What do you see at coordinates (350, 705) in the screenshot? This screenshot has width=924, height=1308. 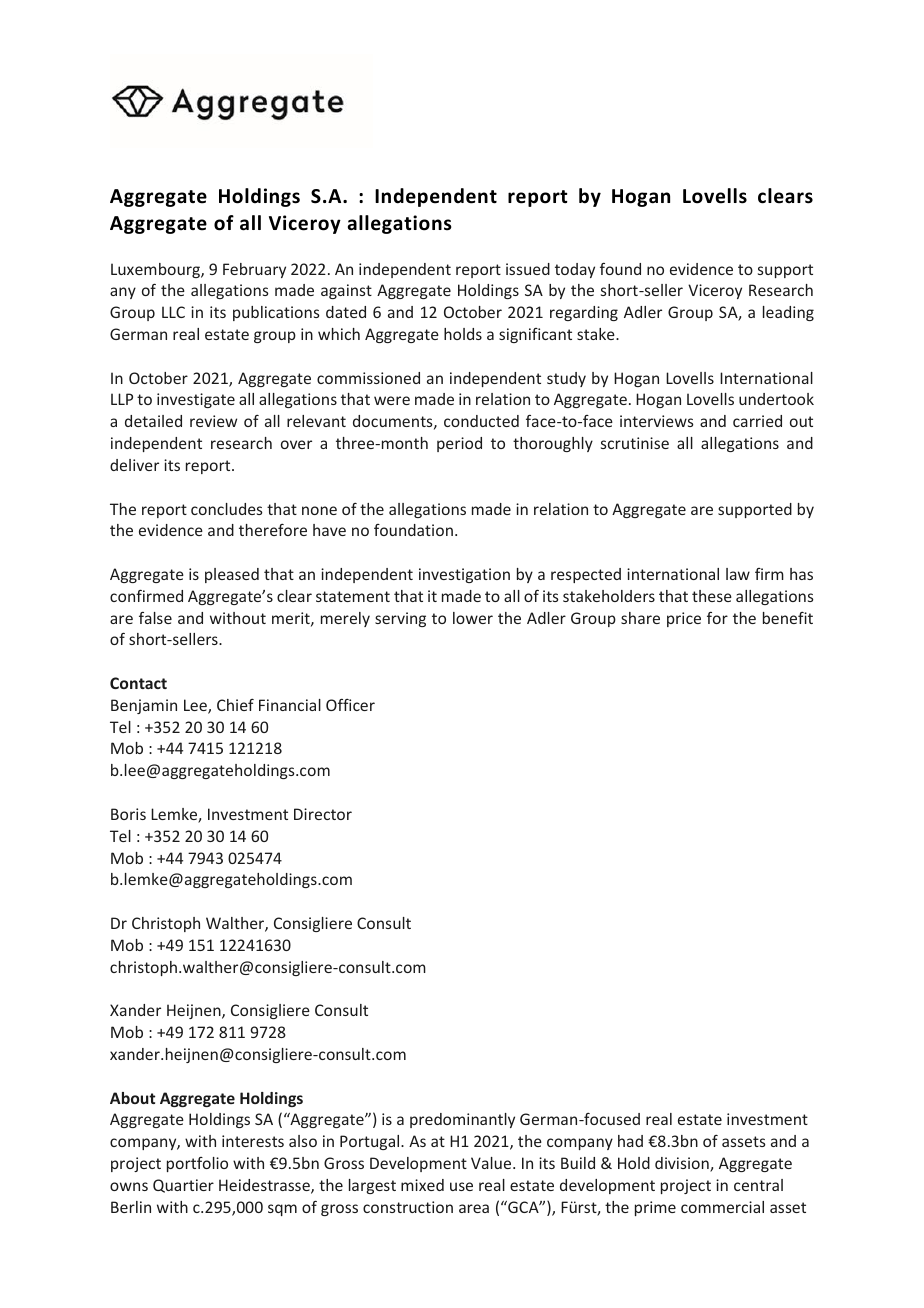 I see `Officer` at bounding box center [350, 705].
